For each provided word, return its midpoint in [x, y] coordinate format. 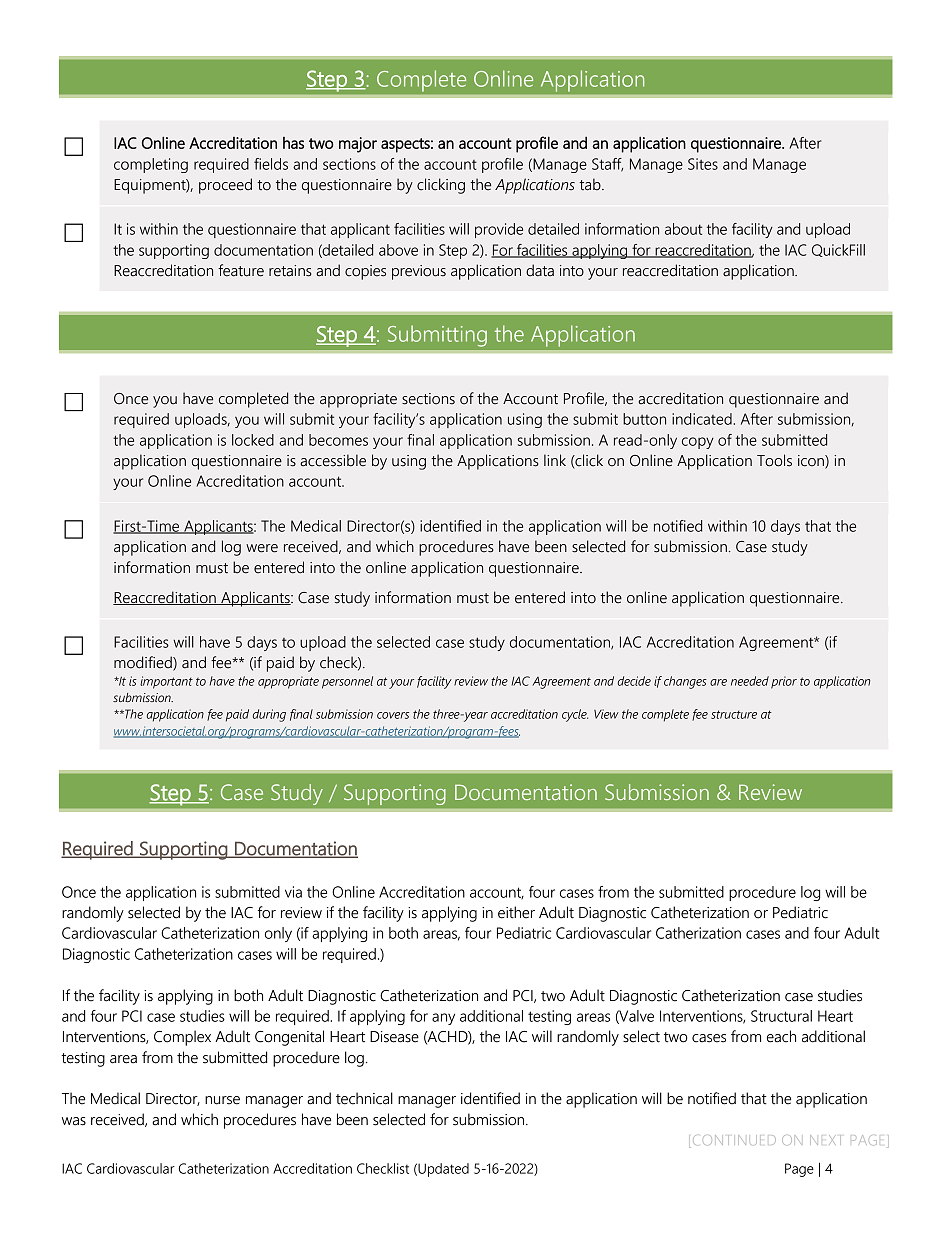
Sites [703, 164]
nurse [222, 1100]
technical [364, 1098]
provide [499, 230]
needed [750, 681]
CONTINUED [734, 1140]
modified [144, 663]
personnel [347, 682]
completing [151, 165]
